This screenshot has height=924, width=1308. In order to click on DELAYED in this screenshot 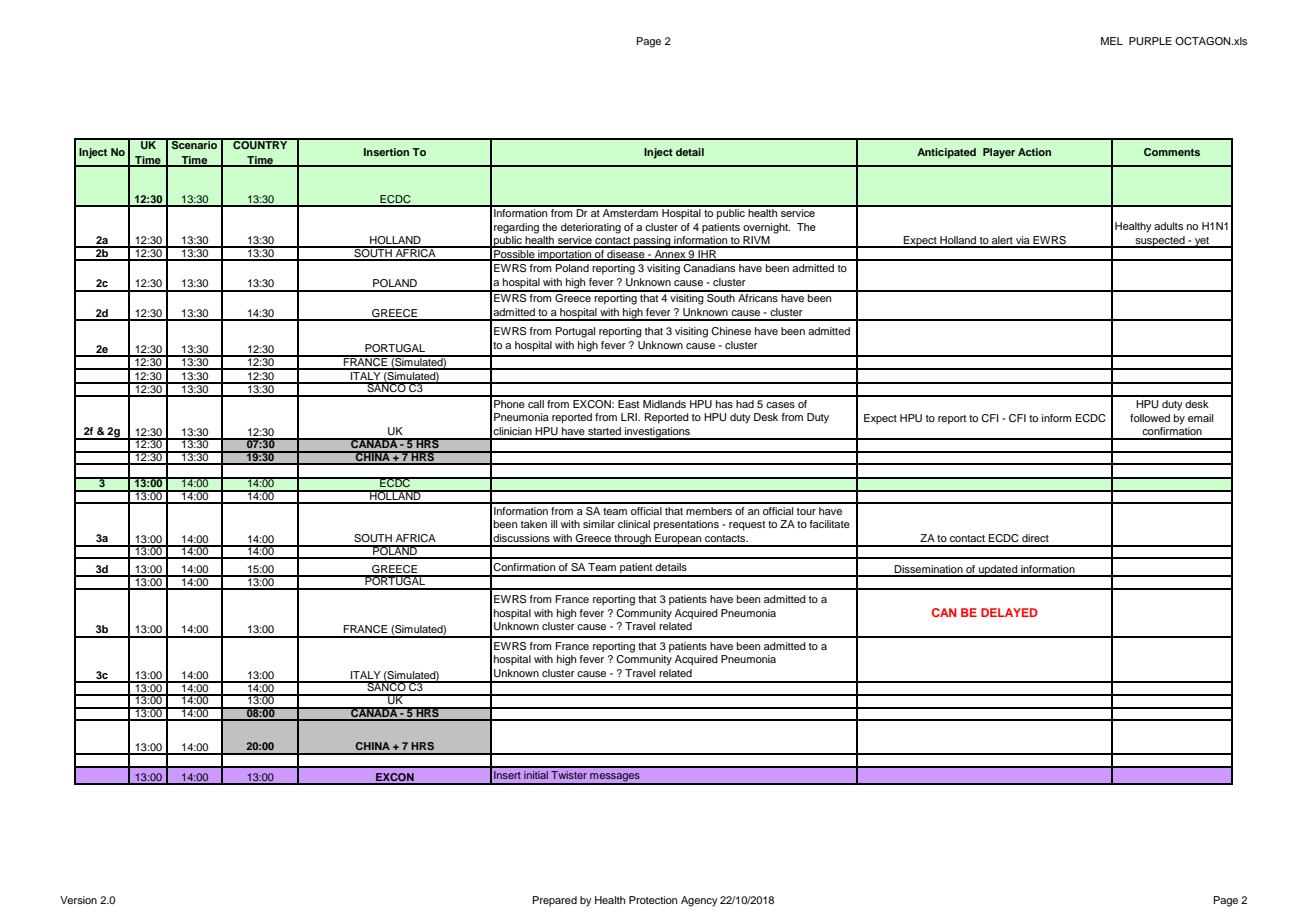, I will do `click(1009, 612)`.
